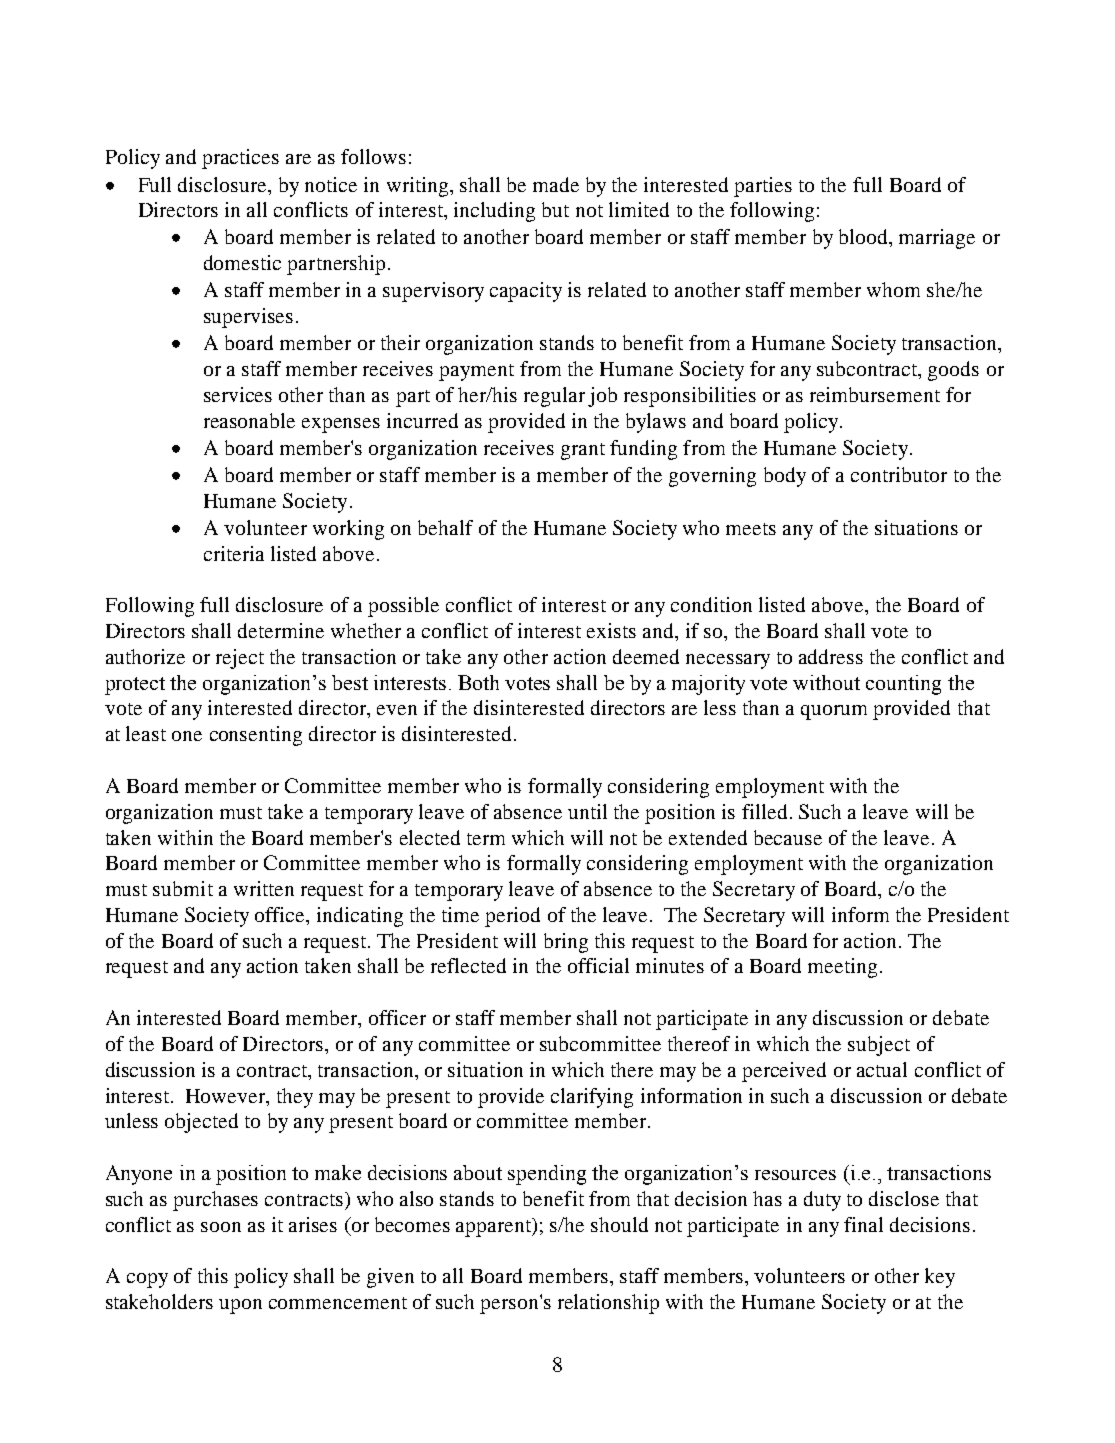 The width and height of the screenshot is (1115, 1443). Describe the element at coordinates (478, 682) in the screenshot. I see `Both` at that location.
